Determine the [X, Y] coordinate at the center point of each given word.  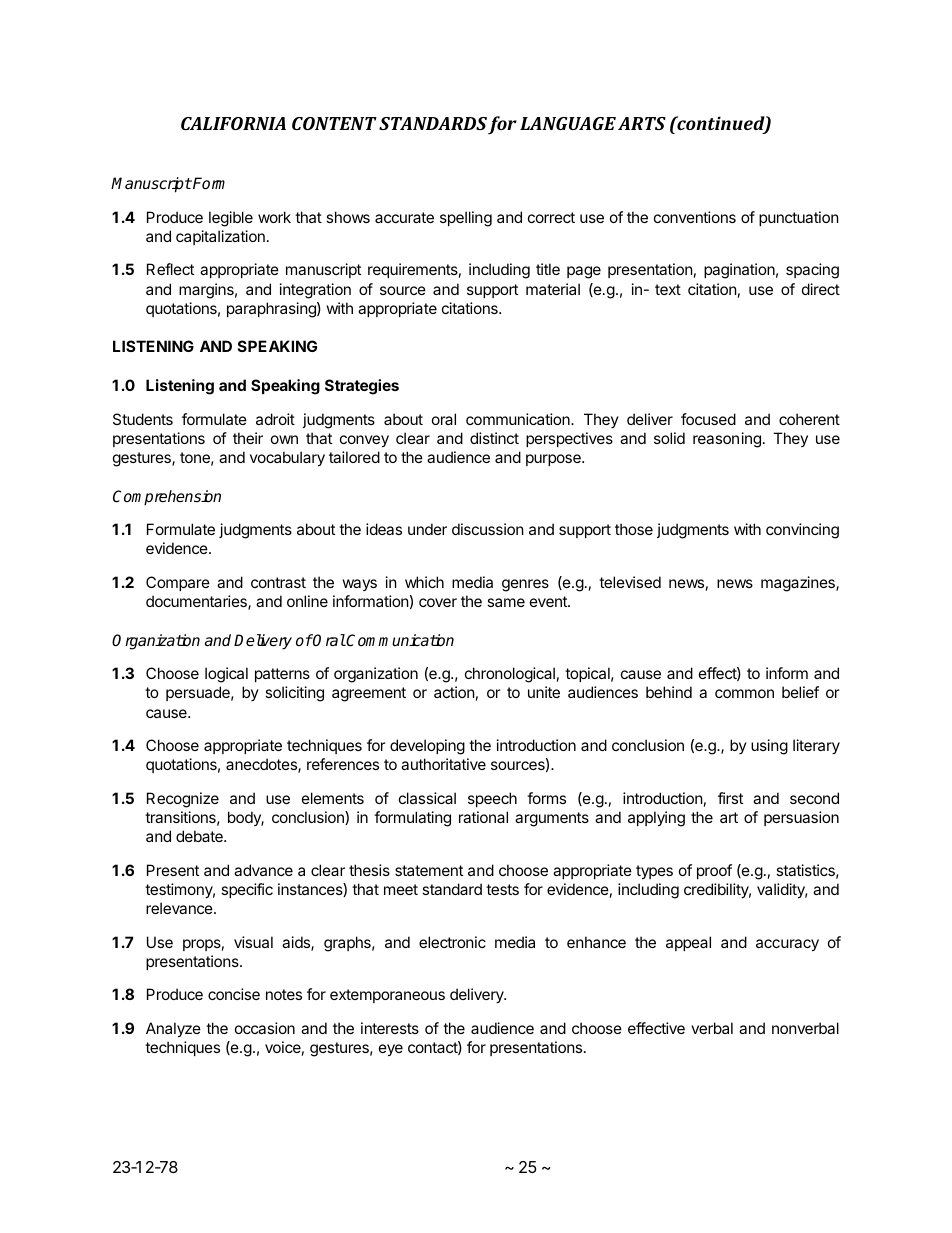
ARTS [642, 123]
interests [390, 1028]
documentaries [197, 602]
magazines [799, 584]
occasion [265, 1028]
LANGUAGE [568, 123]
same [506, 602]
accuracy [787, 945]
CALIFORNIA [233, 123]
